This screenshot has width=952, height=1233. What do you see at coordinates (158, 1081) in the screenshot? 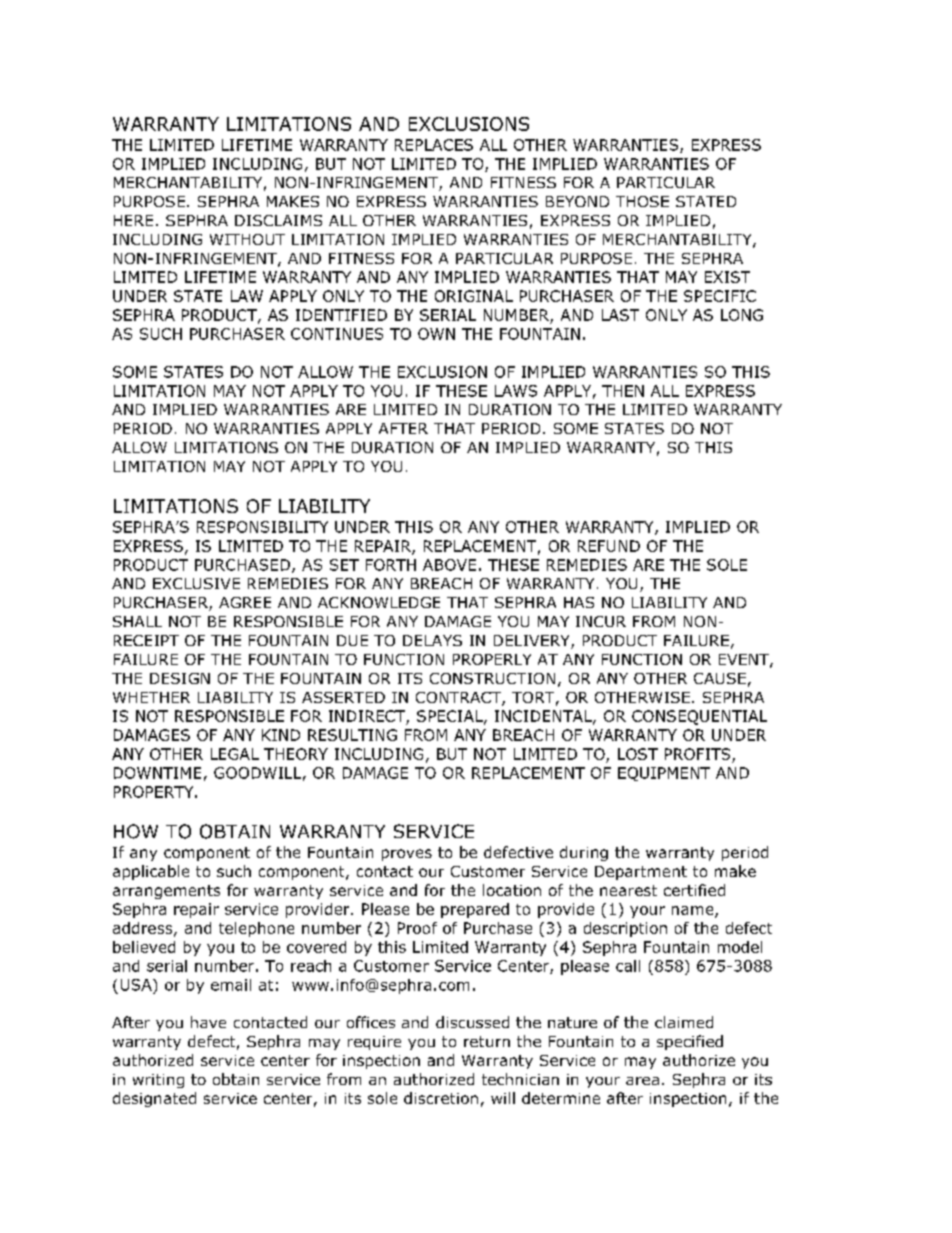
I see `writing` at bounding box center [158, 1081].
